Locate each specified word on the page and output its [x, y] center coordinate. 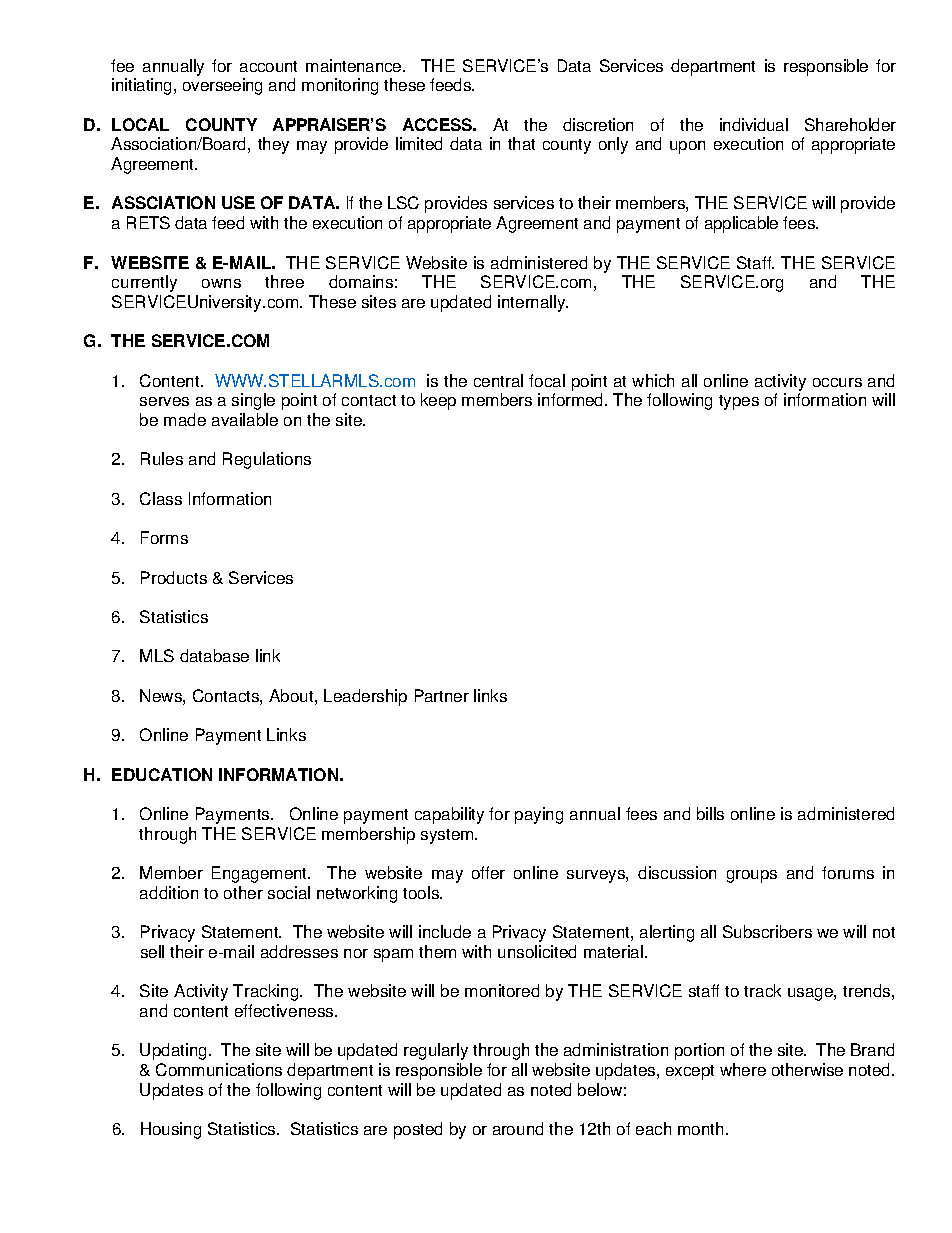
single [253, 401]
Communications [219, 1069]
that [521, 143]
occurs [837, 382]
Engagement [261, 874]
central [498, 380]
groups [752, 876]
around [518, 1128]
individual [754, 124]
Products [174, 577]
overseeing [222, 86]
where [743, 1069]
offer [488, 872]
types [739, 402]
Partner [442, 695]
